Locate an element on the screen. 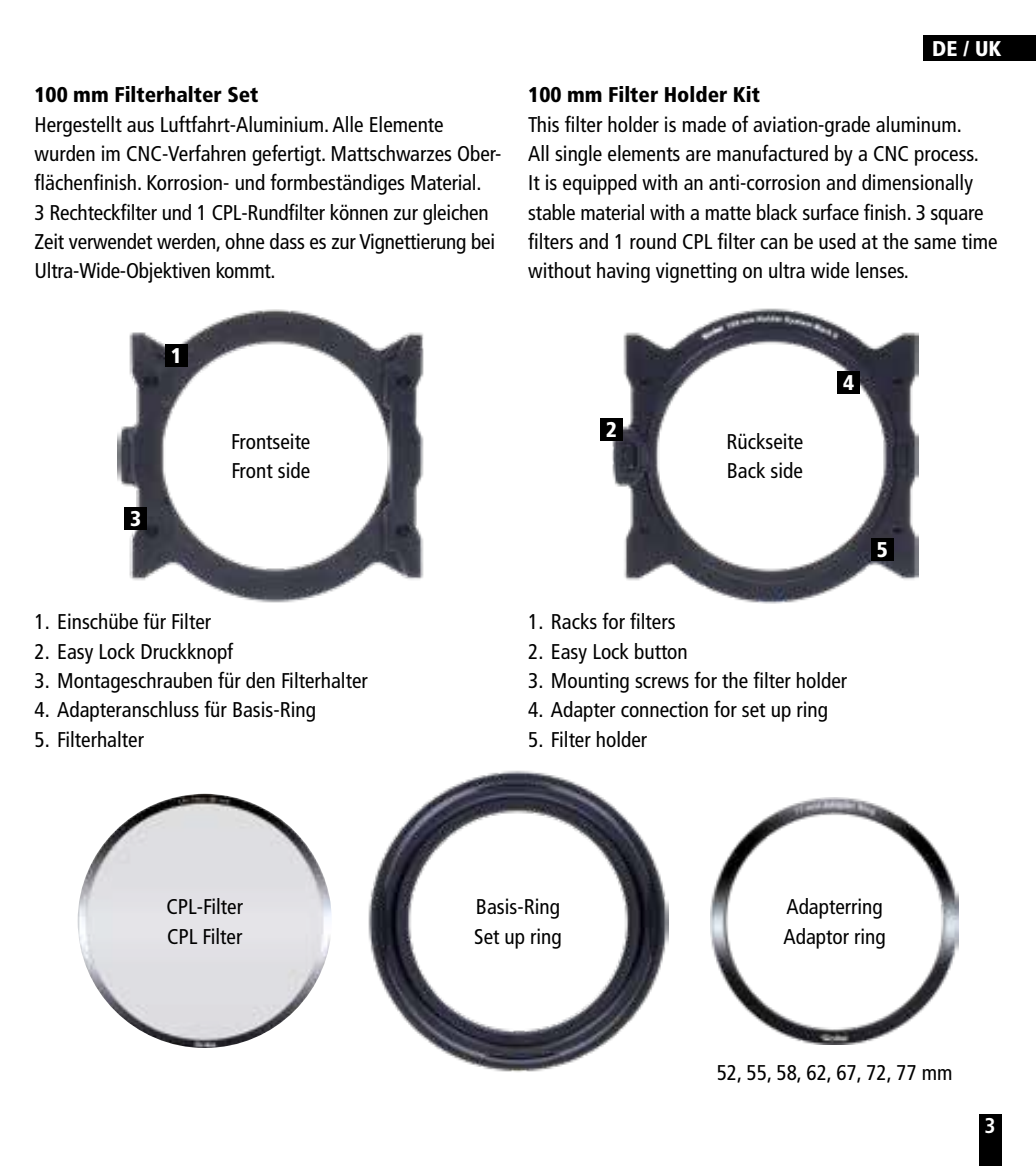 Image resolution: width=1036 pixels, height=1166 pixels. This is located at coordinates (543, 124).
